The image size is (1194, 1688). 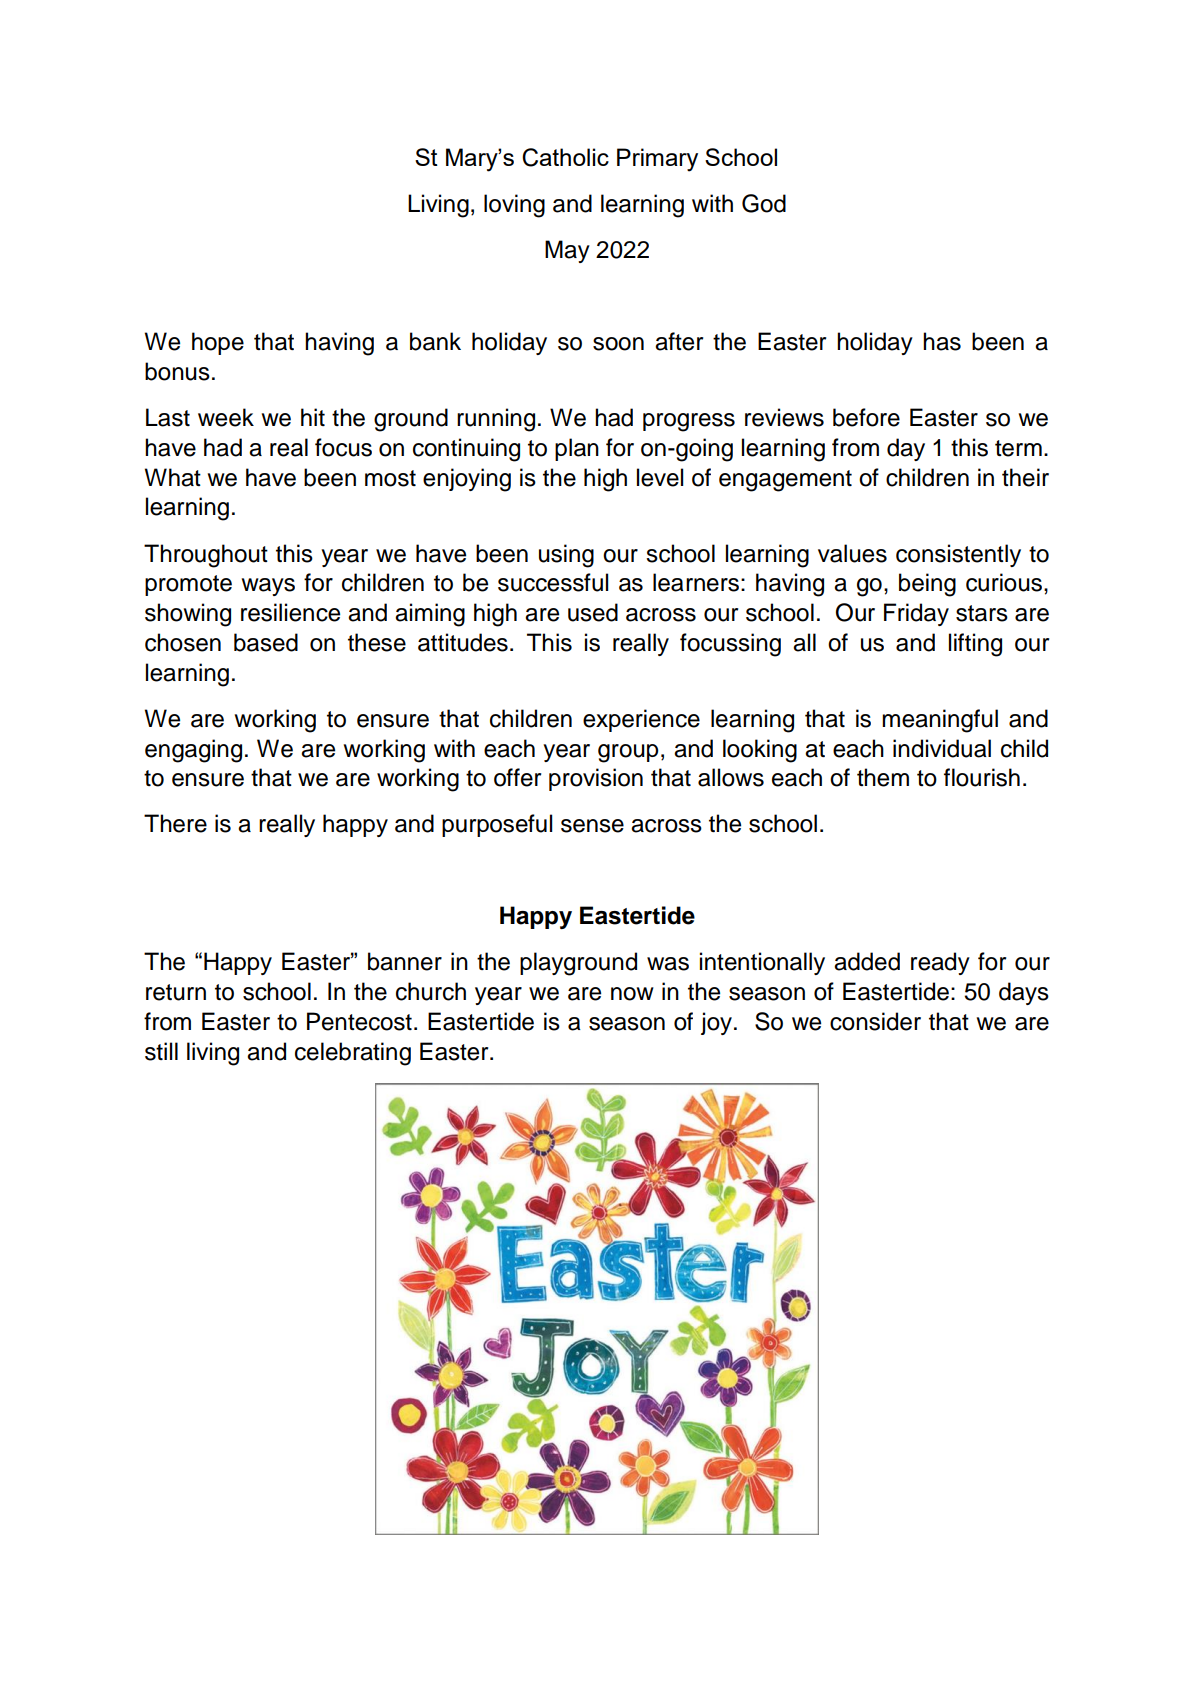 What do you see at coordinates (1018, 448) in the screenshot?
I see `term` at bounding box center [1018, 448].
